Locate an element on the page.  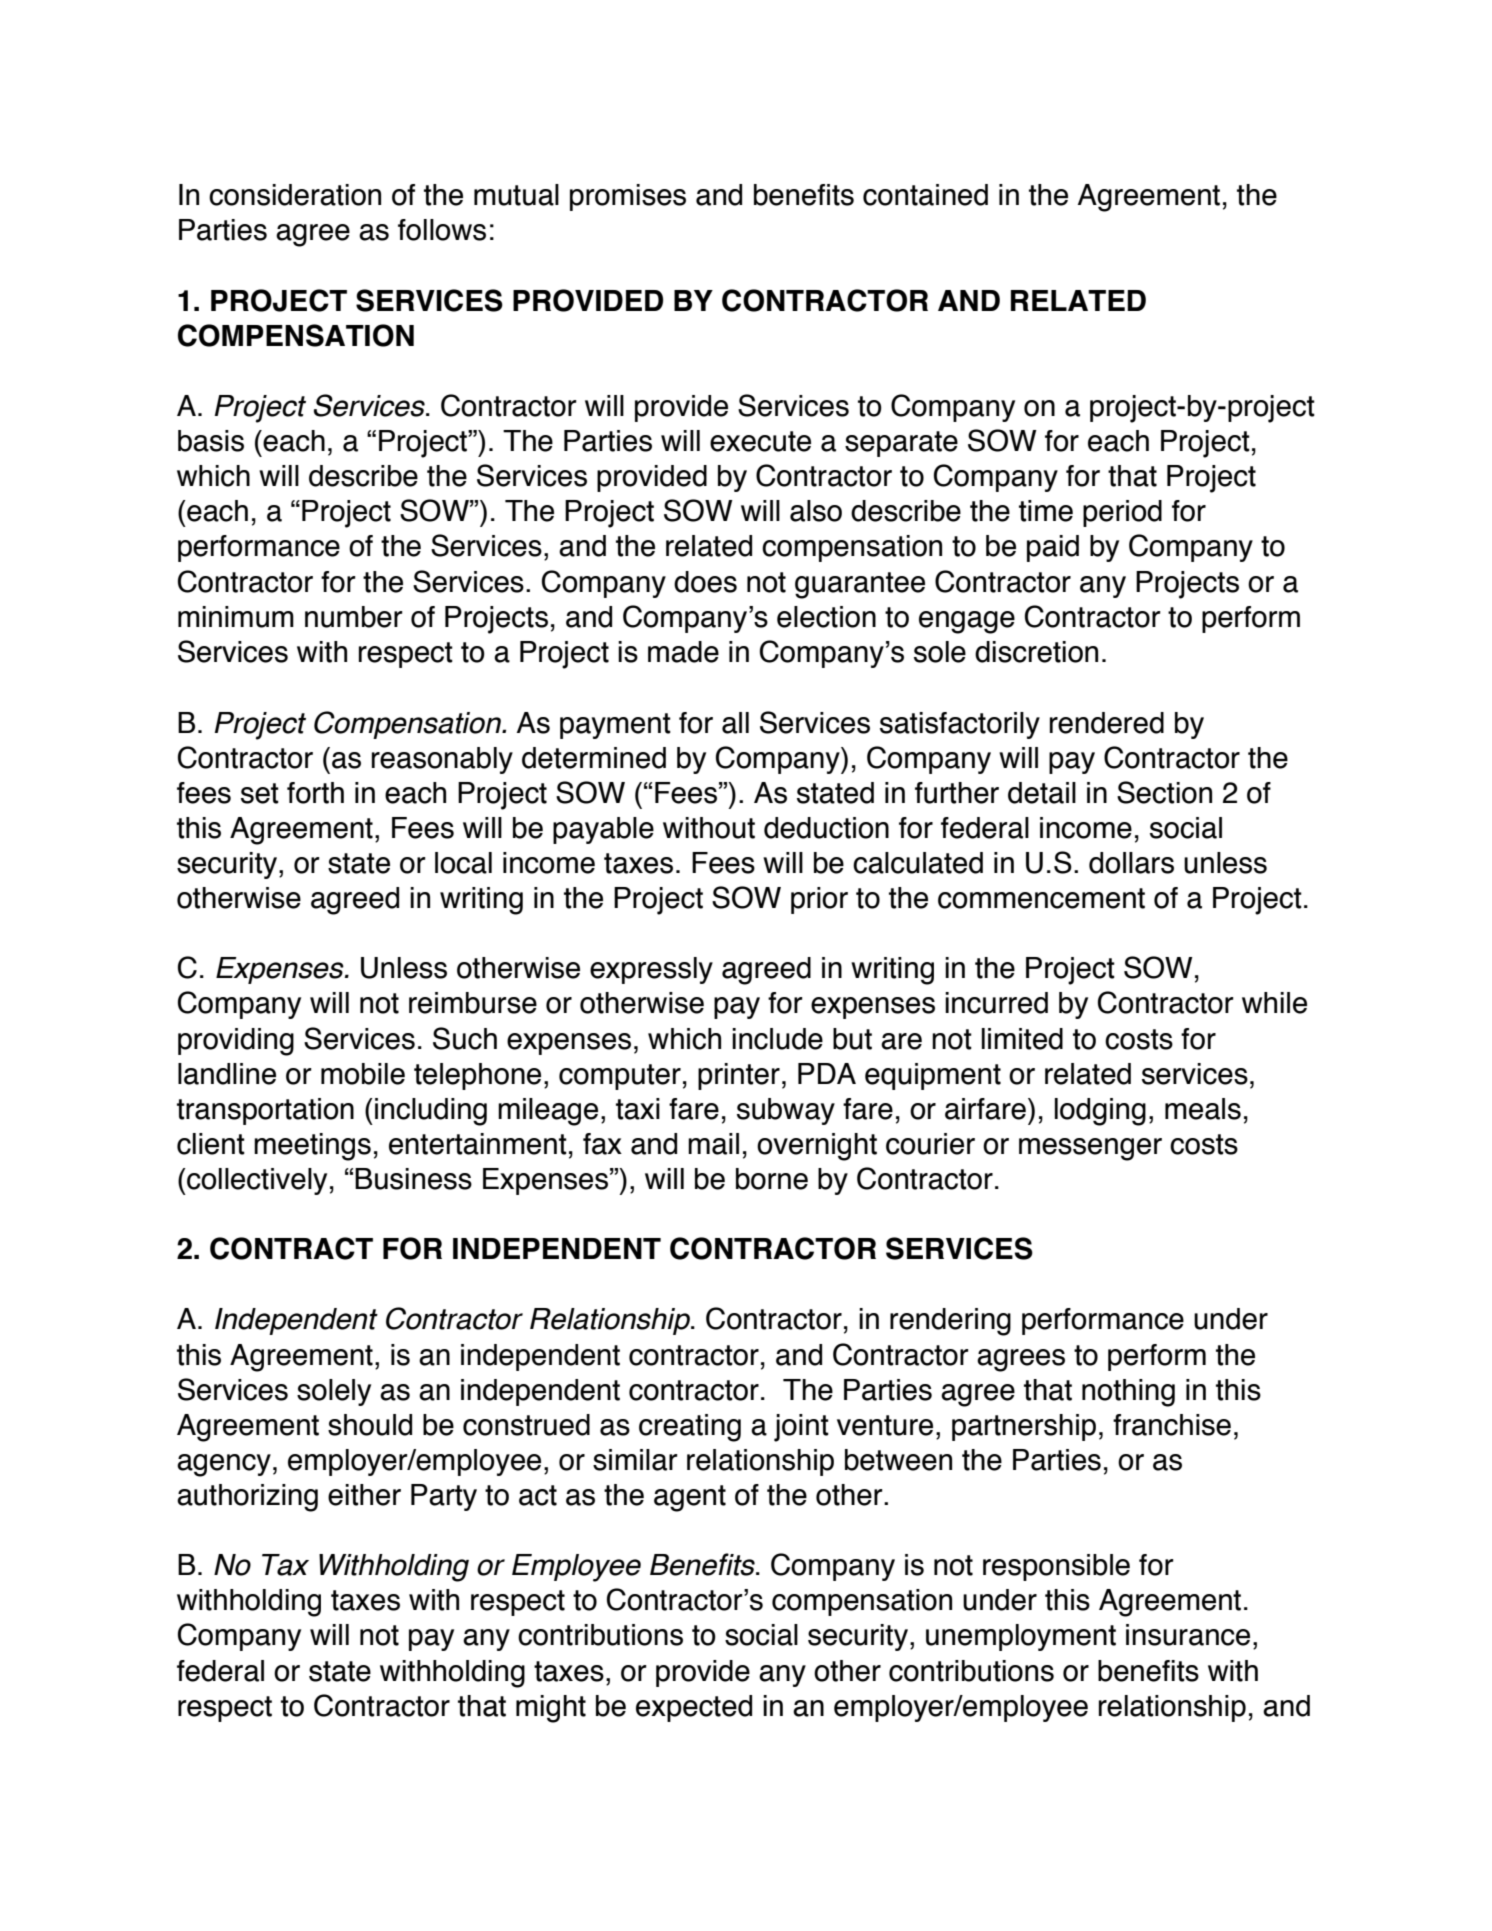
insurance is located at coordinates (1188, 1635).
